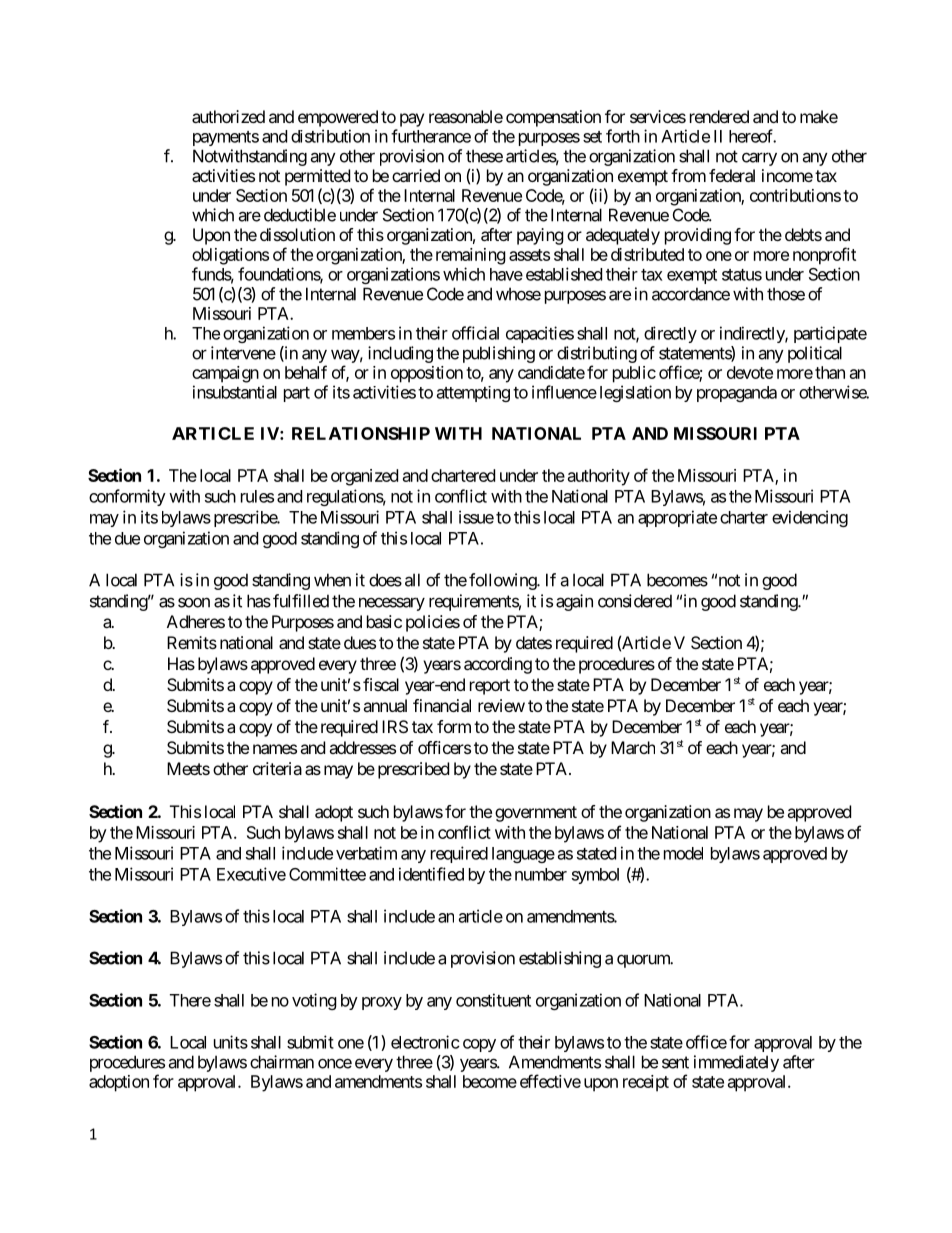 This document has height=1233, width=952. Describe the element at coordinates (635, 601) in the document. I see `considered` at that location.
